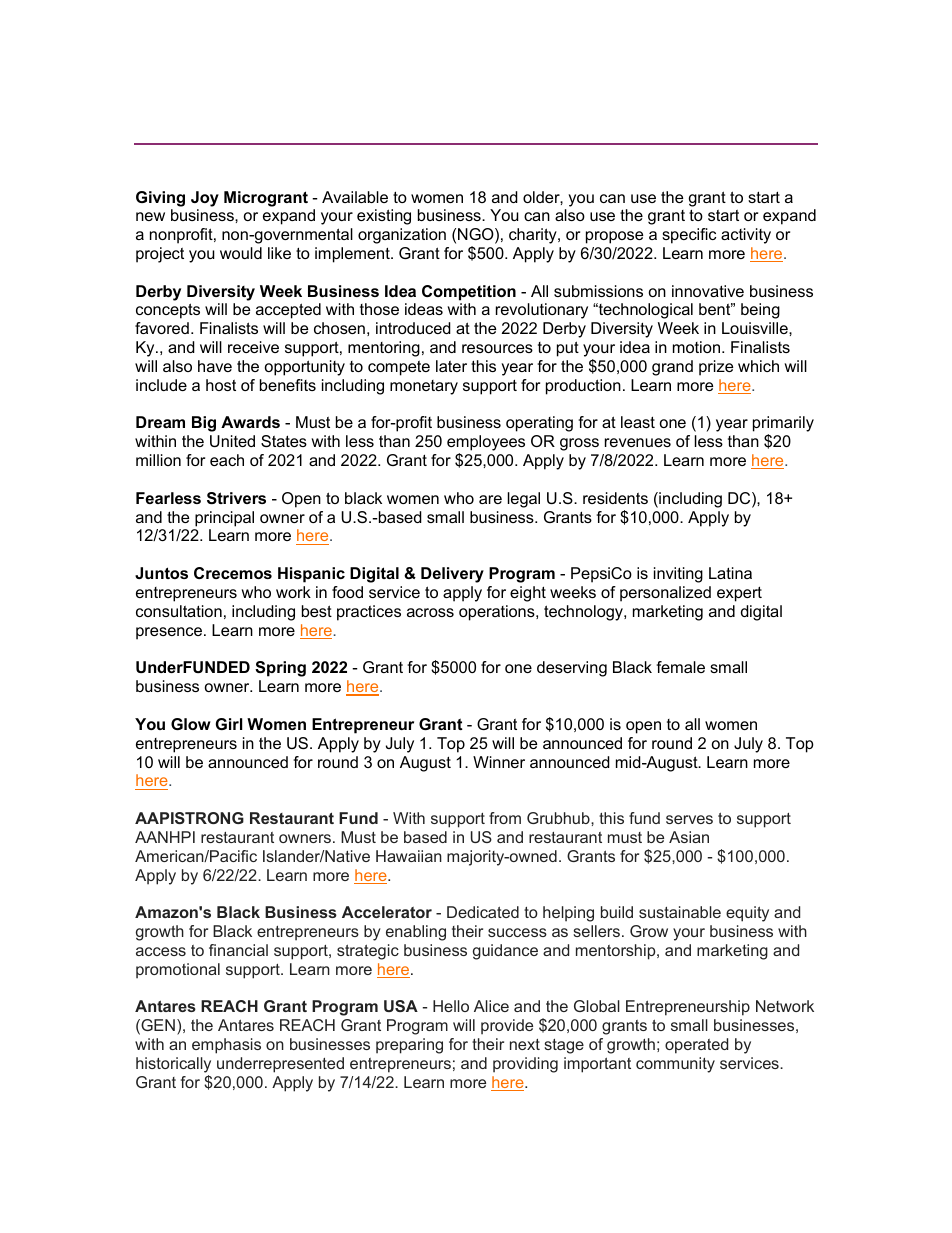 The image size is (952, 1233). Describe the element at coordinates (477, 235) in the screenshot. I see `NGO` at that location.
